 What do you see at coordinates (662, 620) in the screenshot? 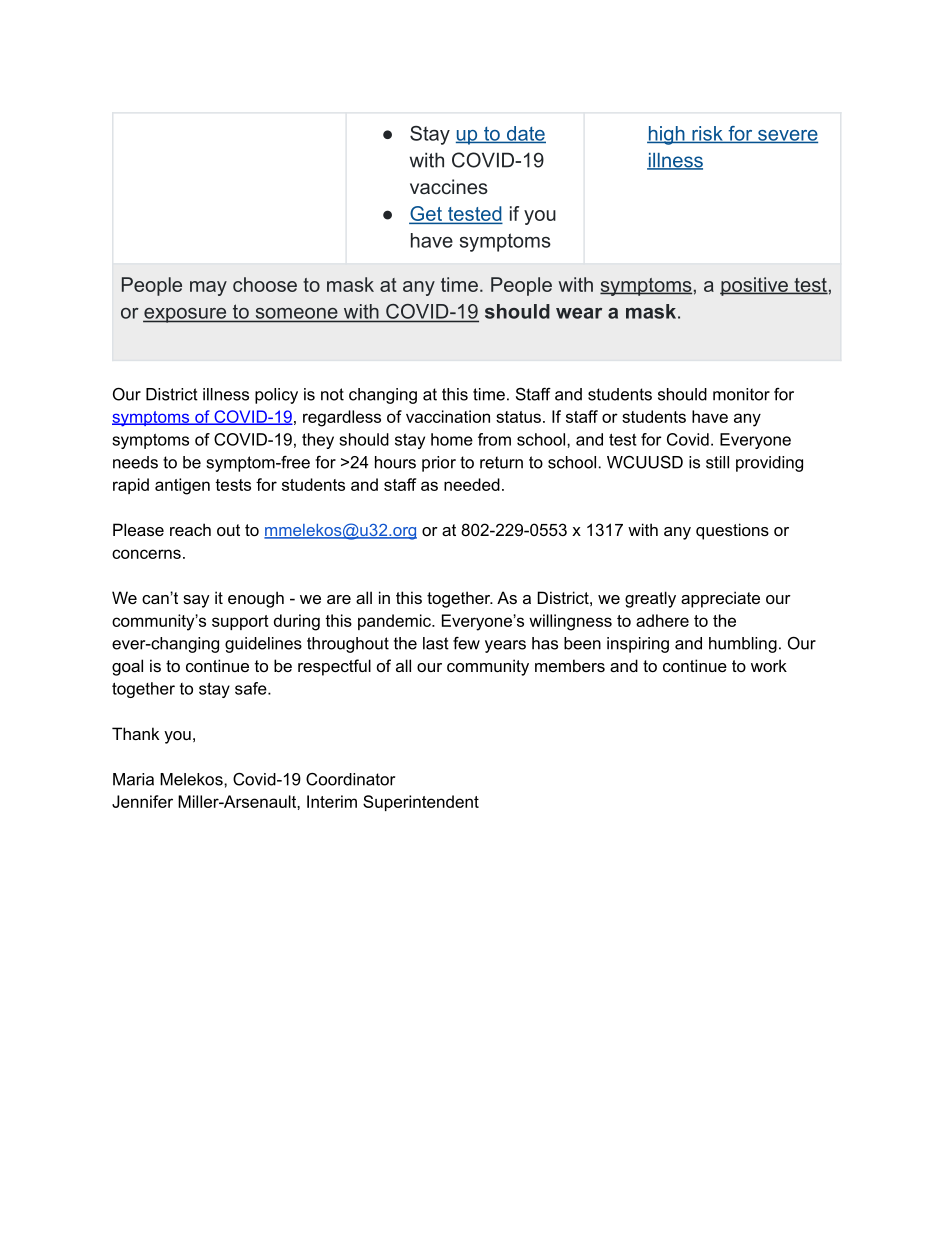
I see `adhere` at bounding box center [662, 620].
